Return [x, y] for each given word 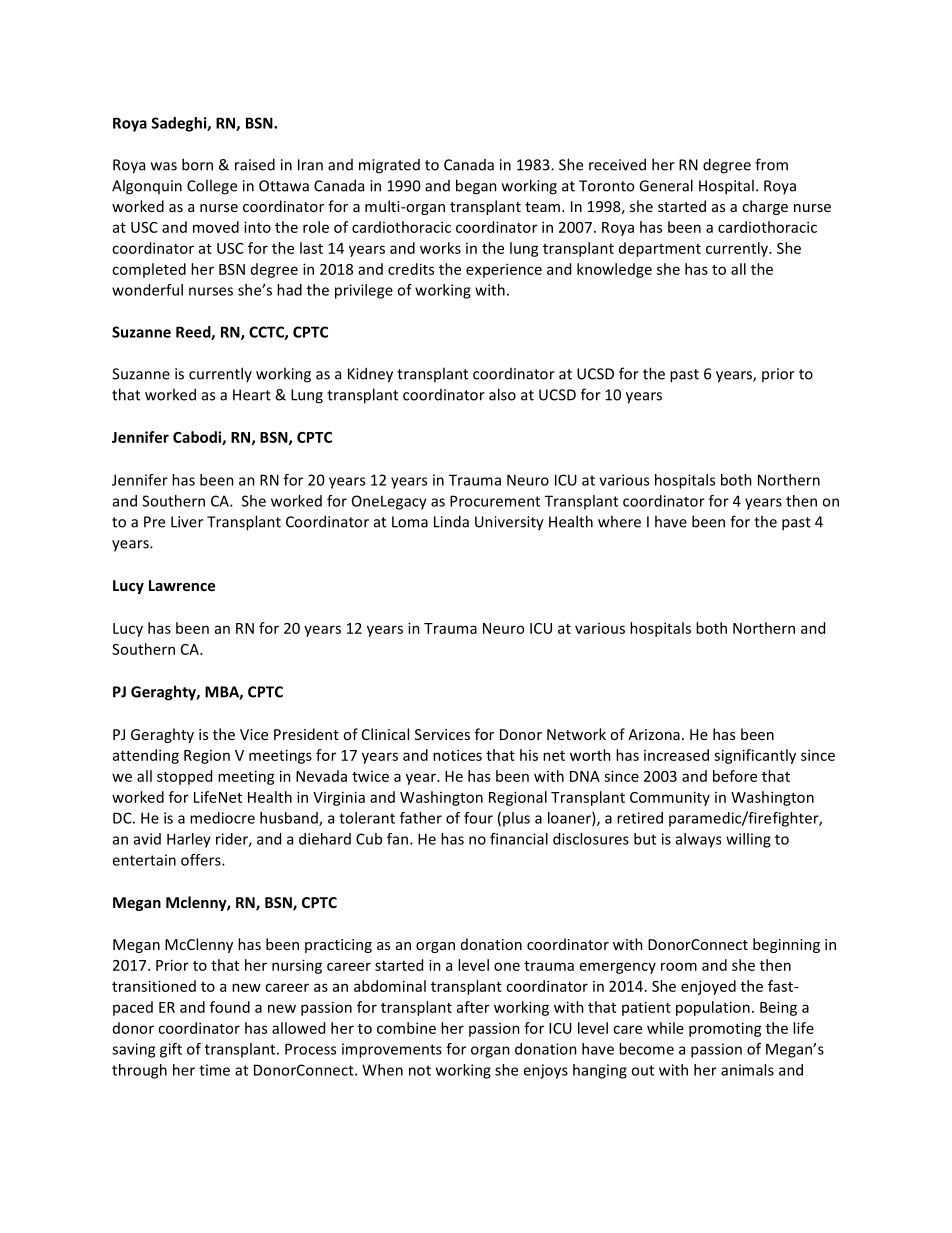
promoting [725, 1029]
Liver [187, 522]
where [619, 521]
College [212, 187]
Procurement [495, 501]
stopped [184, 777]
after [473, 1007]
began [476, 187]
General [666, 185]
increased [676, 755]
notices [457, 755]
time [214, 1070]
